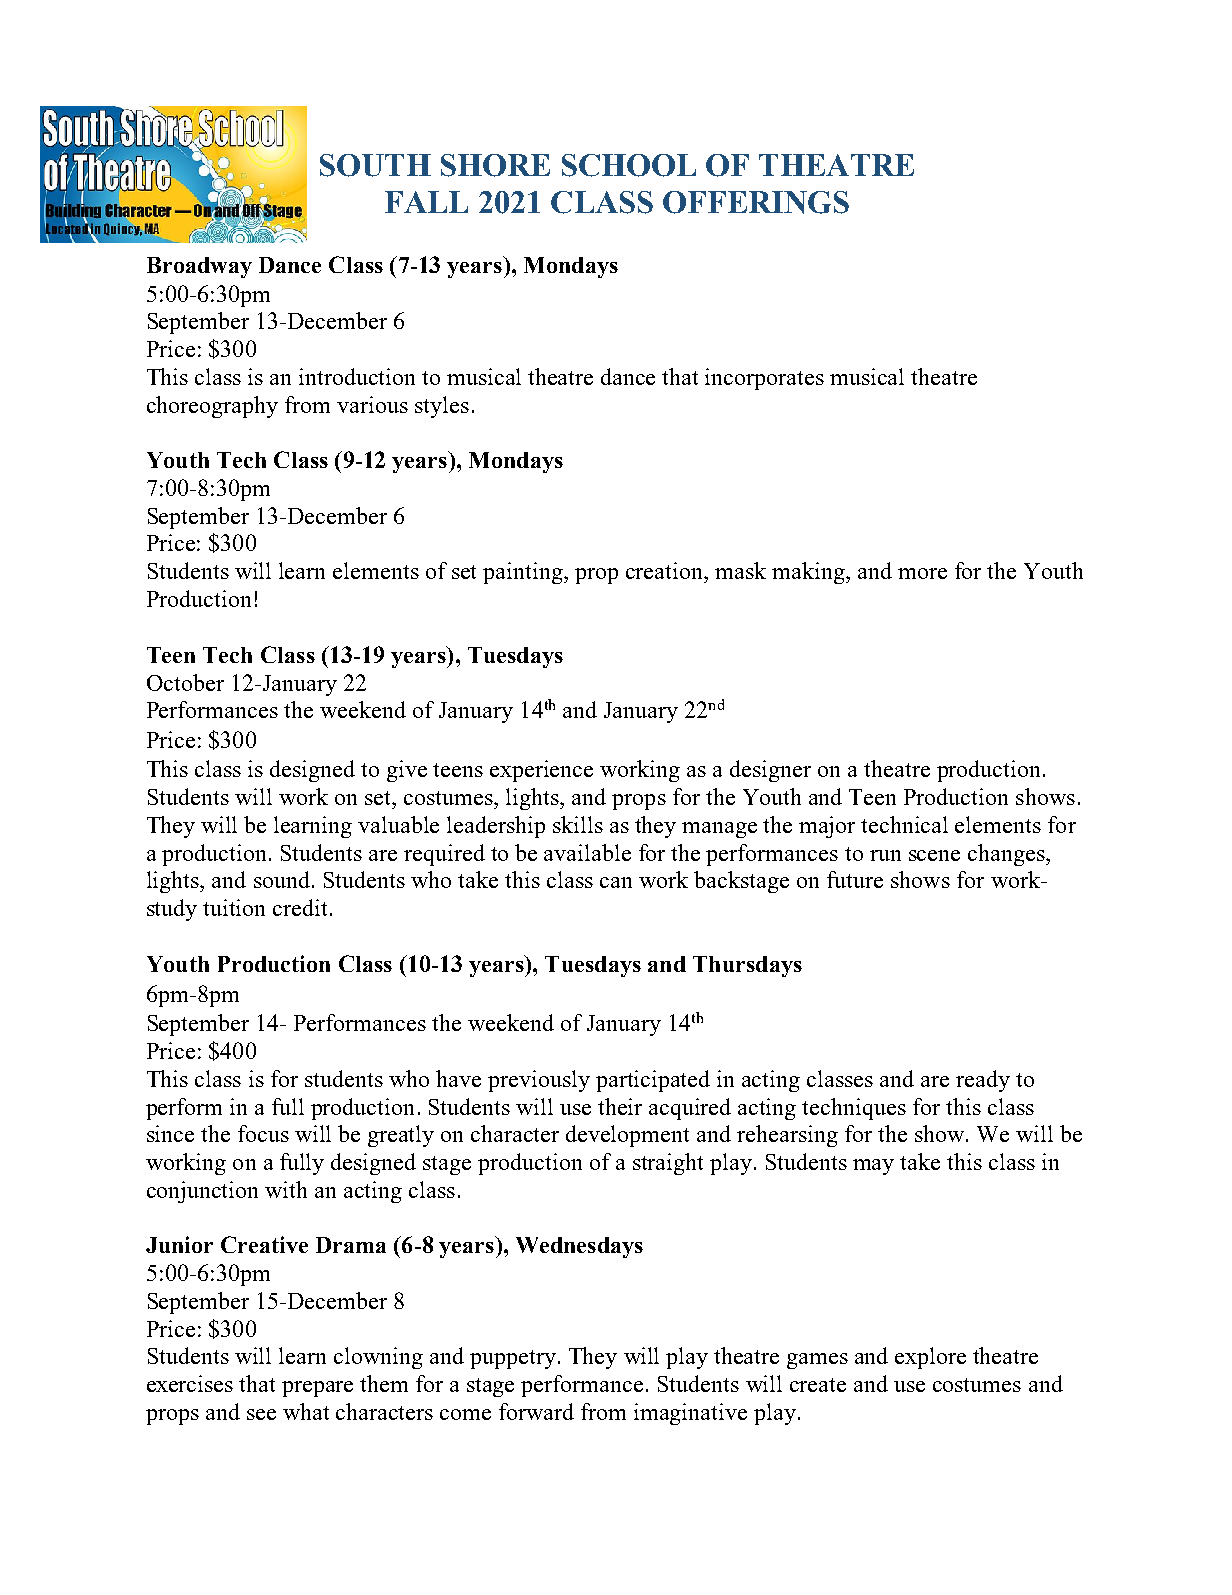 This document has width=1232, height=1595. Describe the element at coordinates (578, 824) in the document. I see `skills` at that location.
